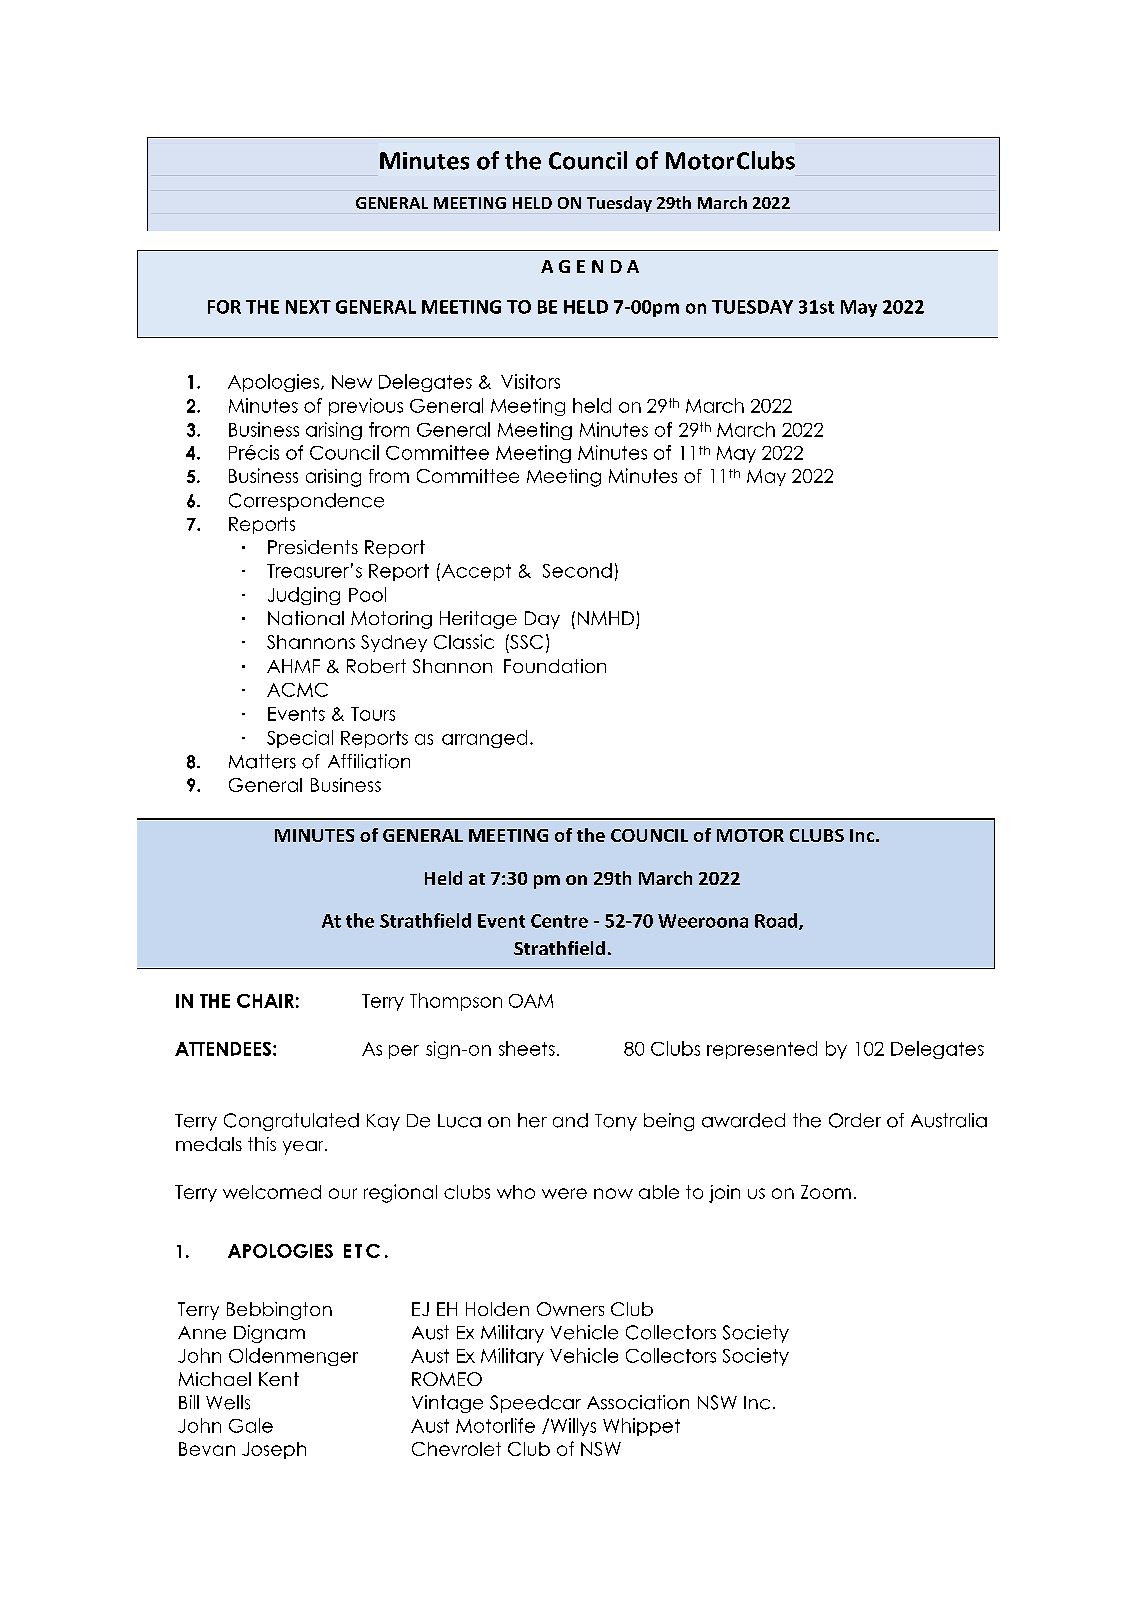  What do you see at coordinates (777, 921) in the screenshot?
I see `Road` at bounding box center [777, 921].
